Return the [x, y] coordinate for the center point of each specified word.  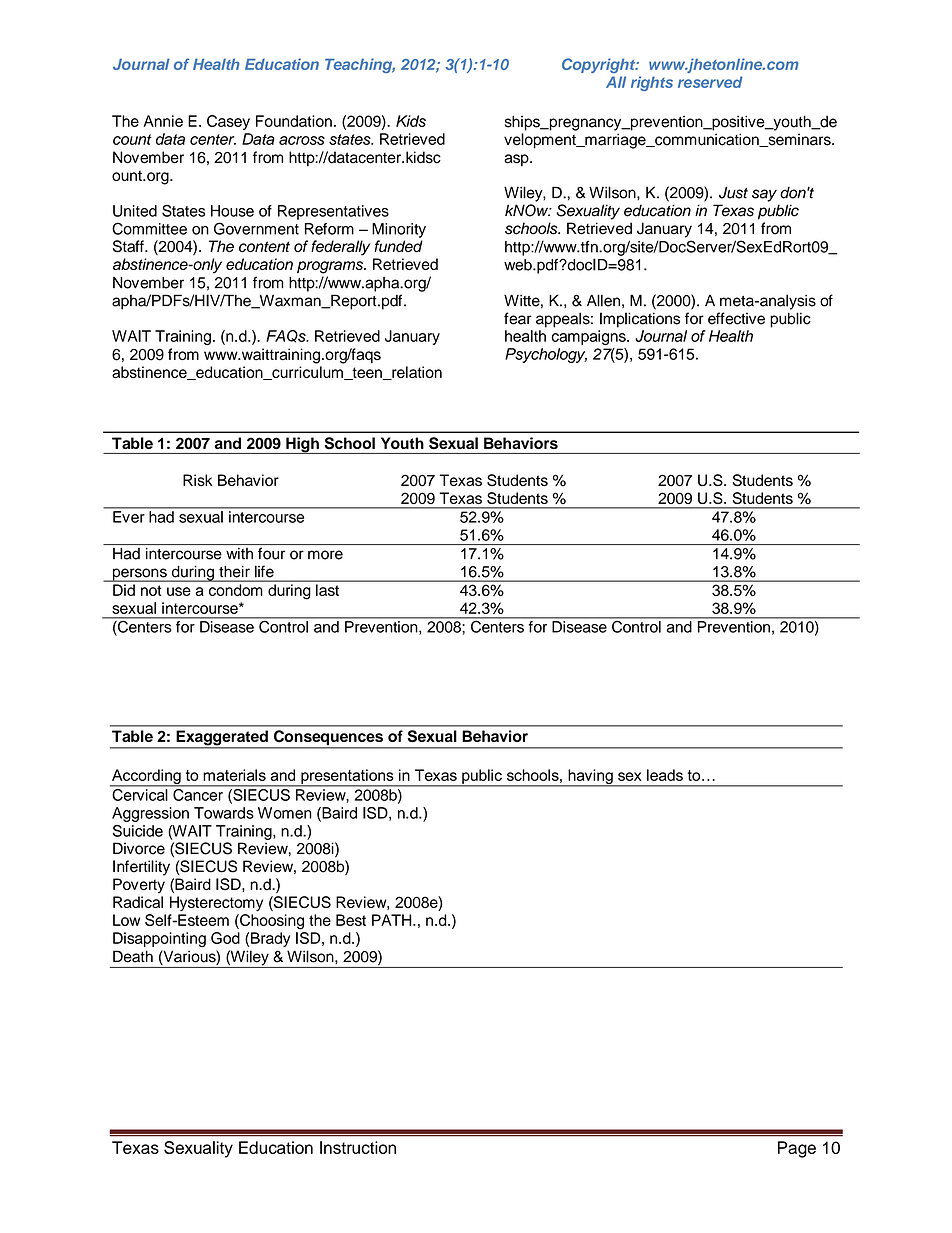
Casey [228, 122]
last [327, 590]
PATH [393, 920]
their [234, 571]
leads [665, 775]
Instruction [358, 1147]
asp [517, 160]
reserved [710, 82]
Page [797, 1149]
